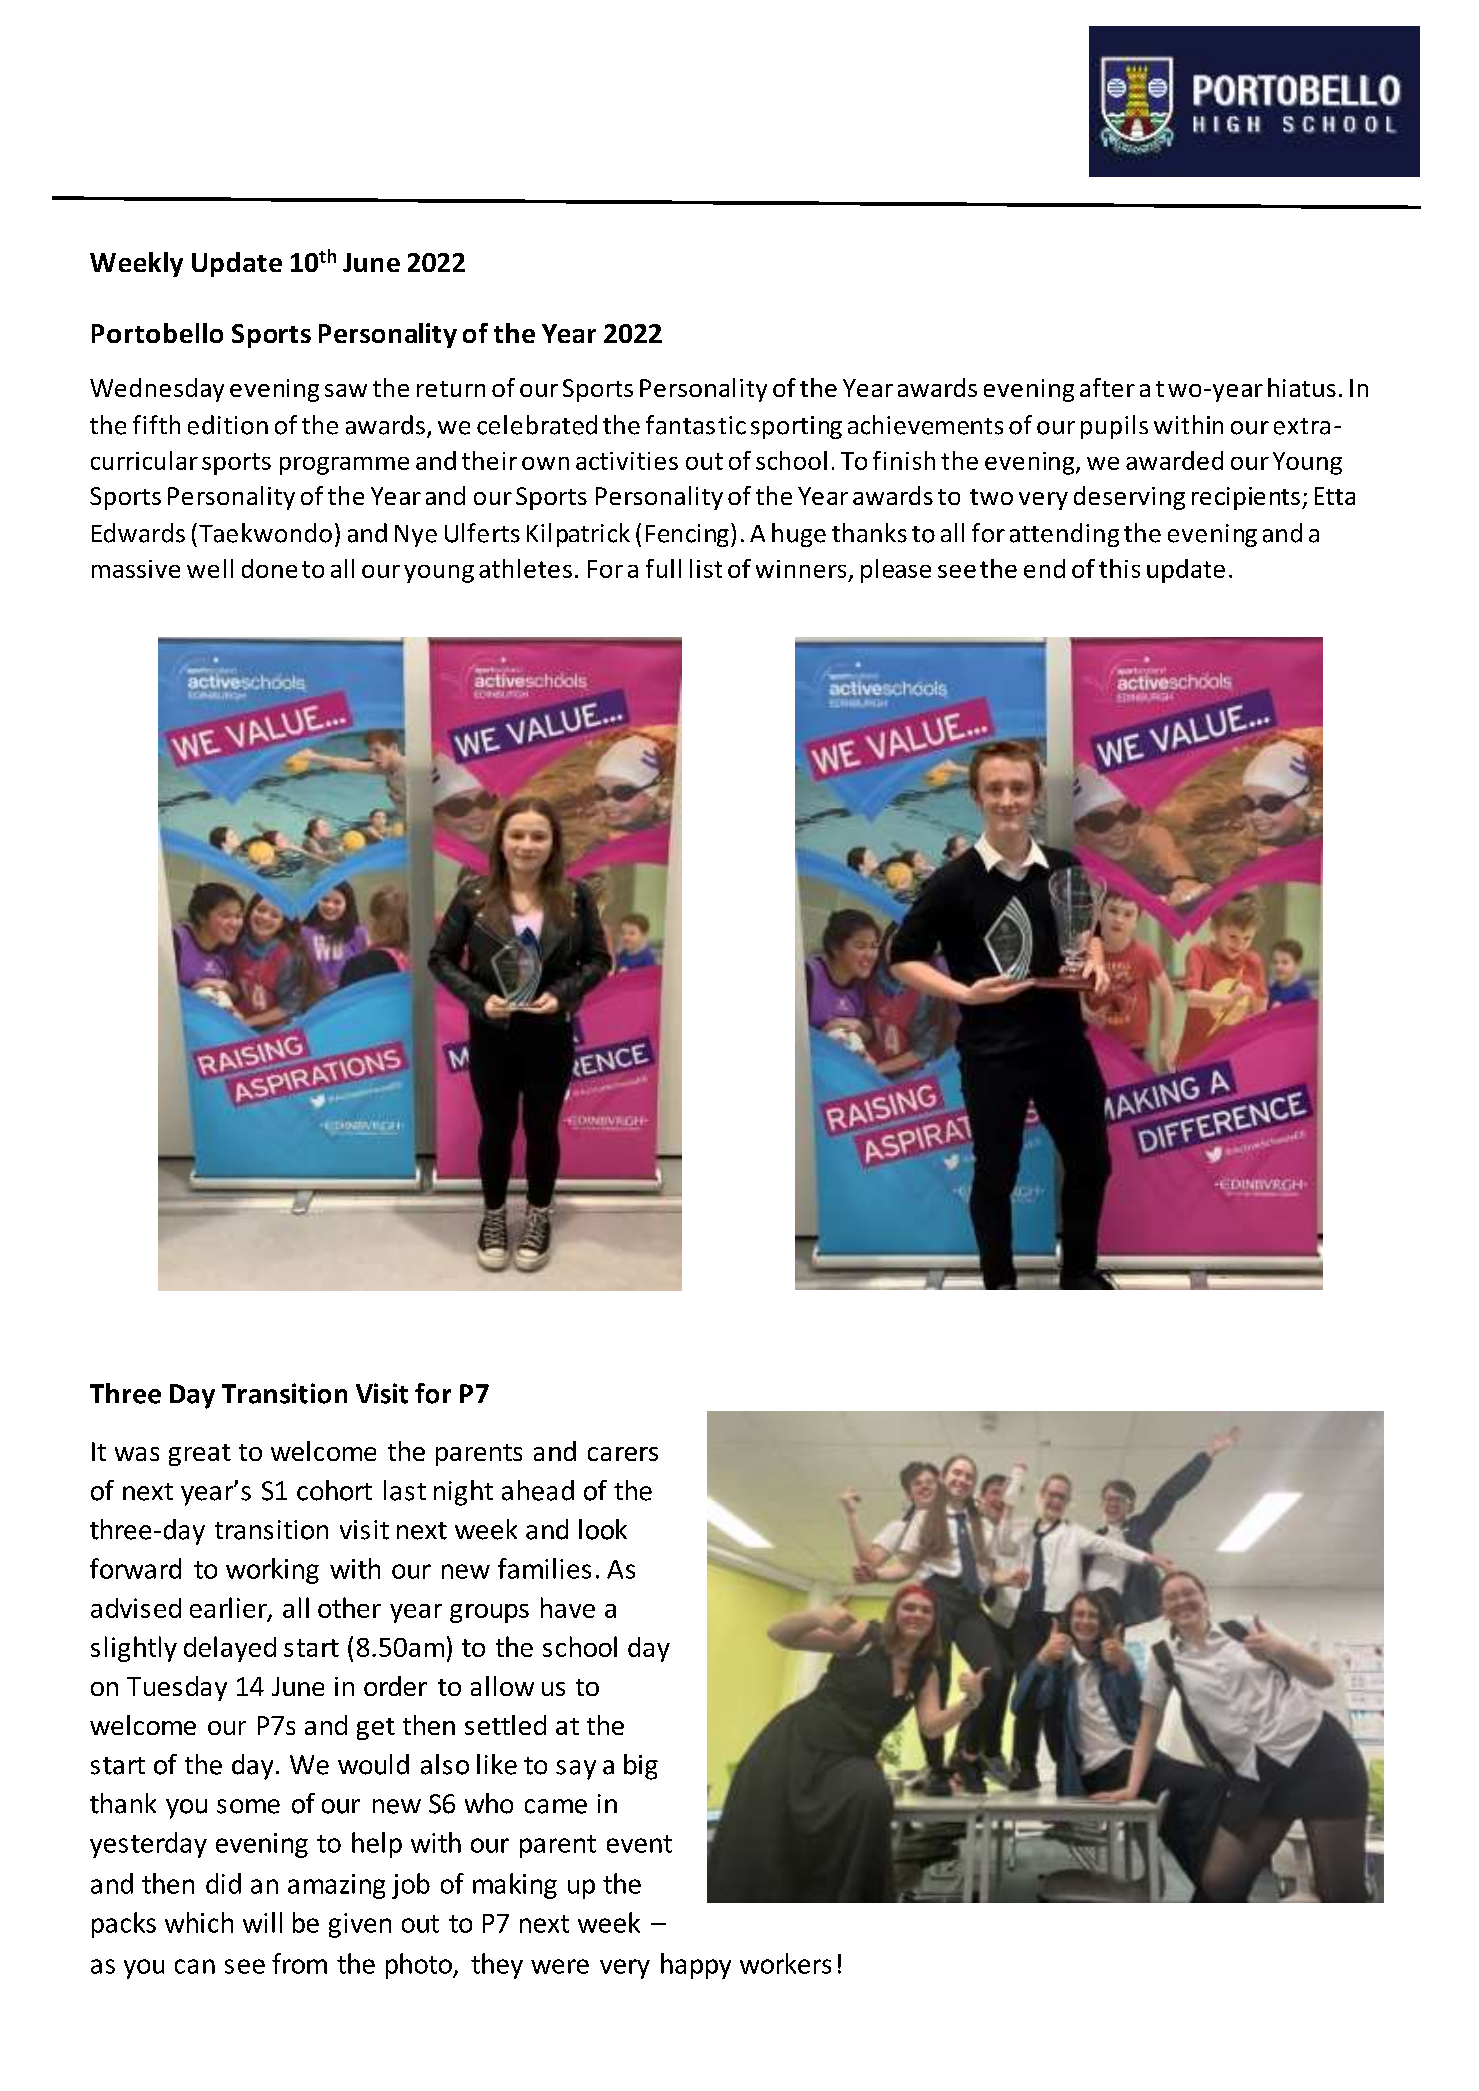  What do you see at coordinates (623, 1454) in the screenshot?
I see `carers` at bounding box center [623, 1454].
